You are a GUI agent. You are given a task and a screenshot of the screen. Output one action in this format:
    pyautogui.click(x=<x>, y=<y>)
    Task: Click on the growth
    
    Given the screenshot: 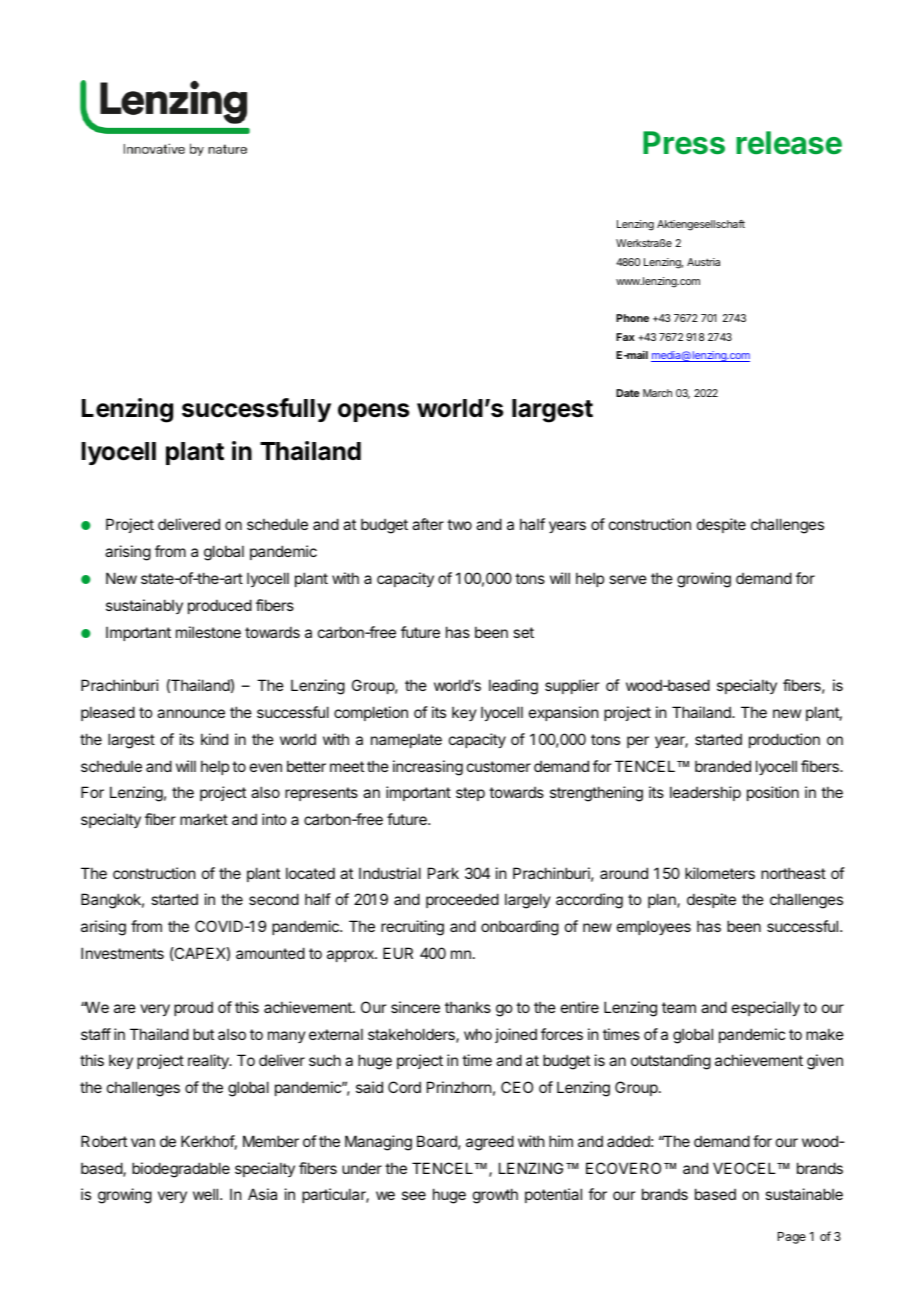 What is the action you would take?
    pyautogui.click(x=495, y=1196)
